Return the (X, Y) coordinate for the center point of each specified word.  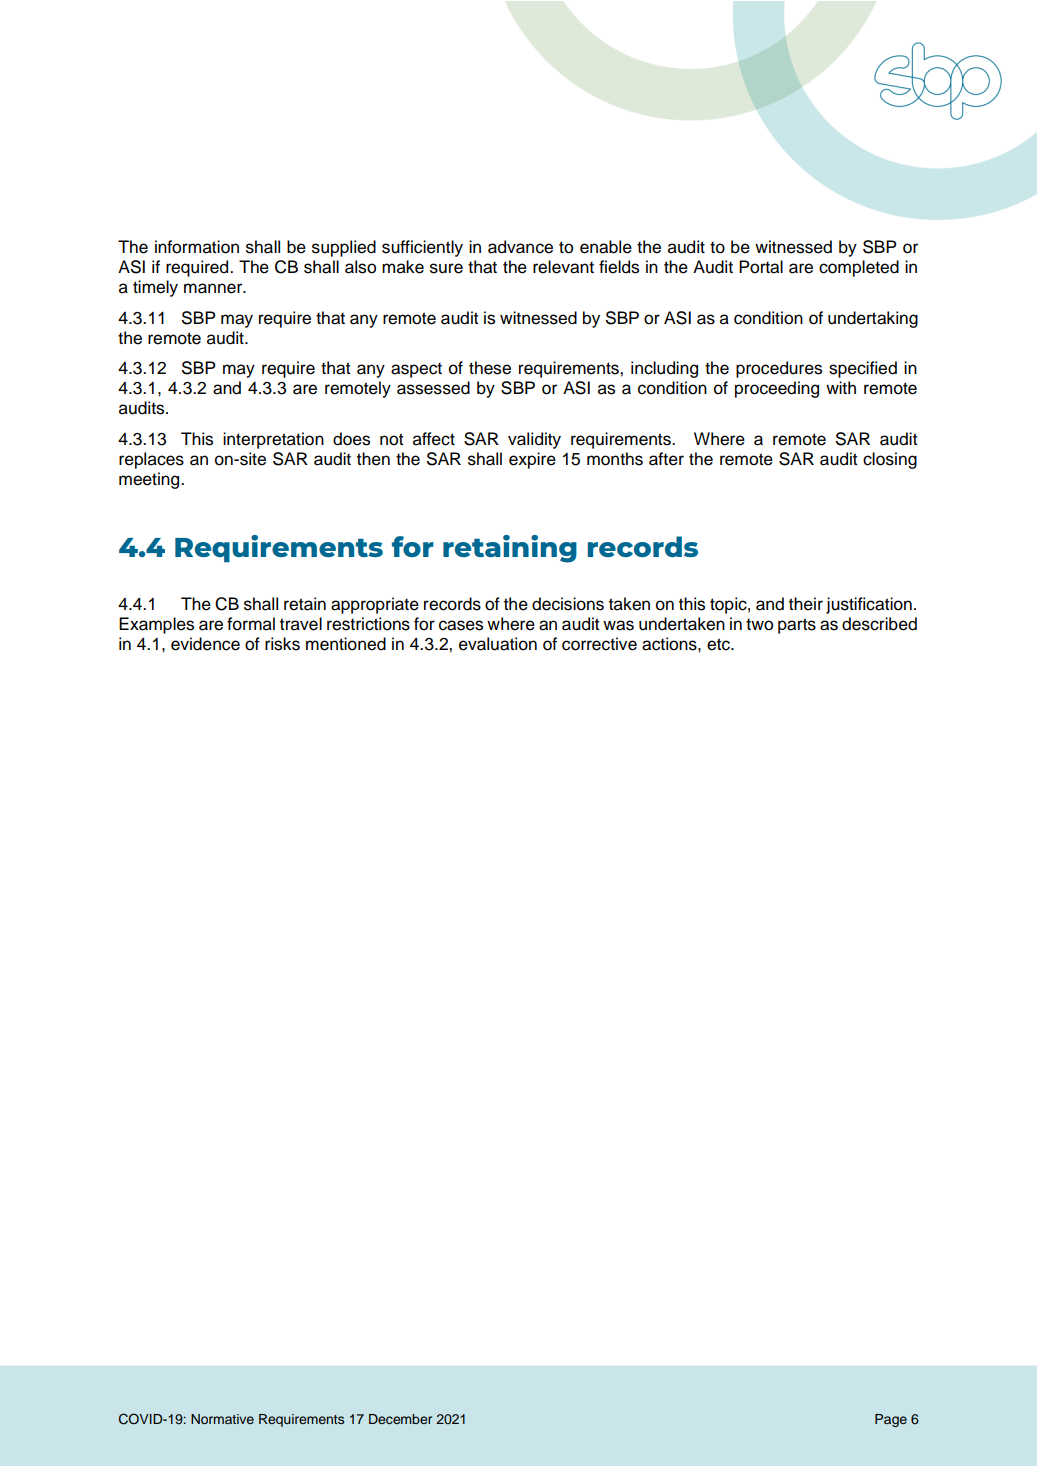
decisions (568, 604)
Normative (222, 1419)
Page (891, 1420)
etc (719, 644)
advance (520, 247)
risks (282, 644)
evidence (205, 644)
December (400, 1419)
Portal (761, 267)
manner (214, 288)
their (806, 604)
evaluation (498, 644)
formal (251, 624)
